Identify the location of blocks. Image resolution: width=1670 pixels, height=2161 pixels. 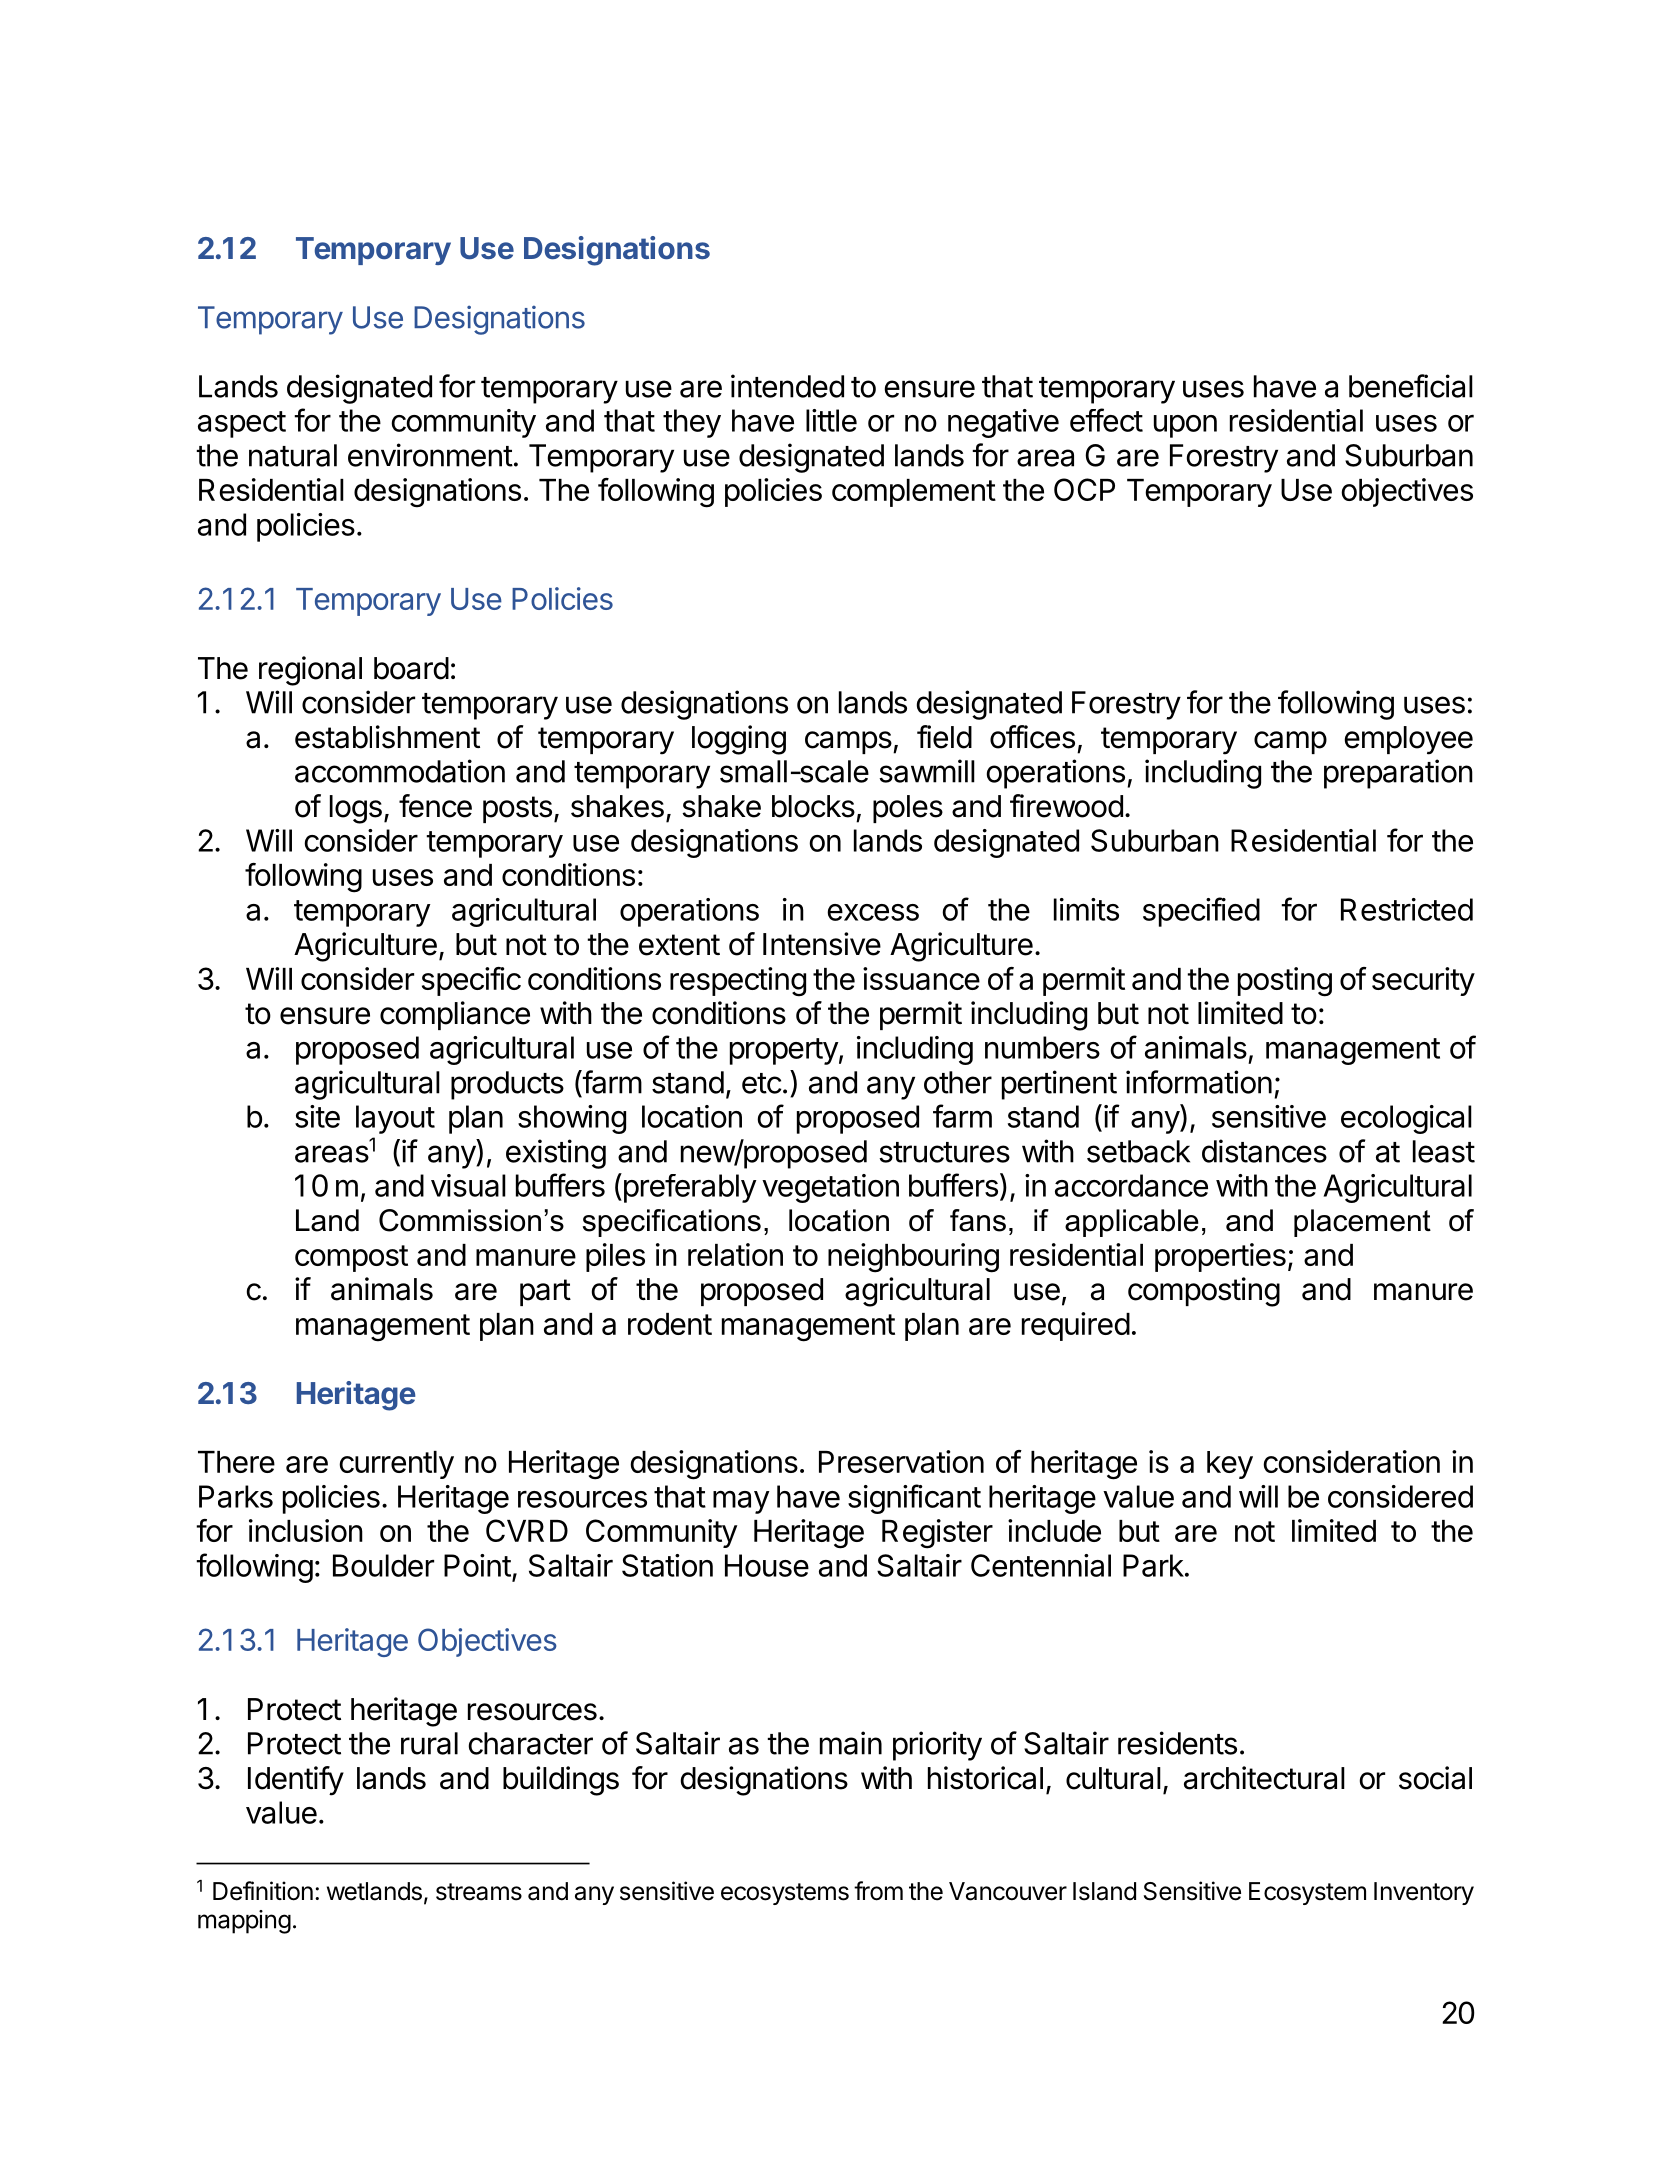
(813, 806).
